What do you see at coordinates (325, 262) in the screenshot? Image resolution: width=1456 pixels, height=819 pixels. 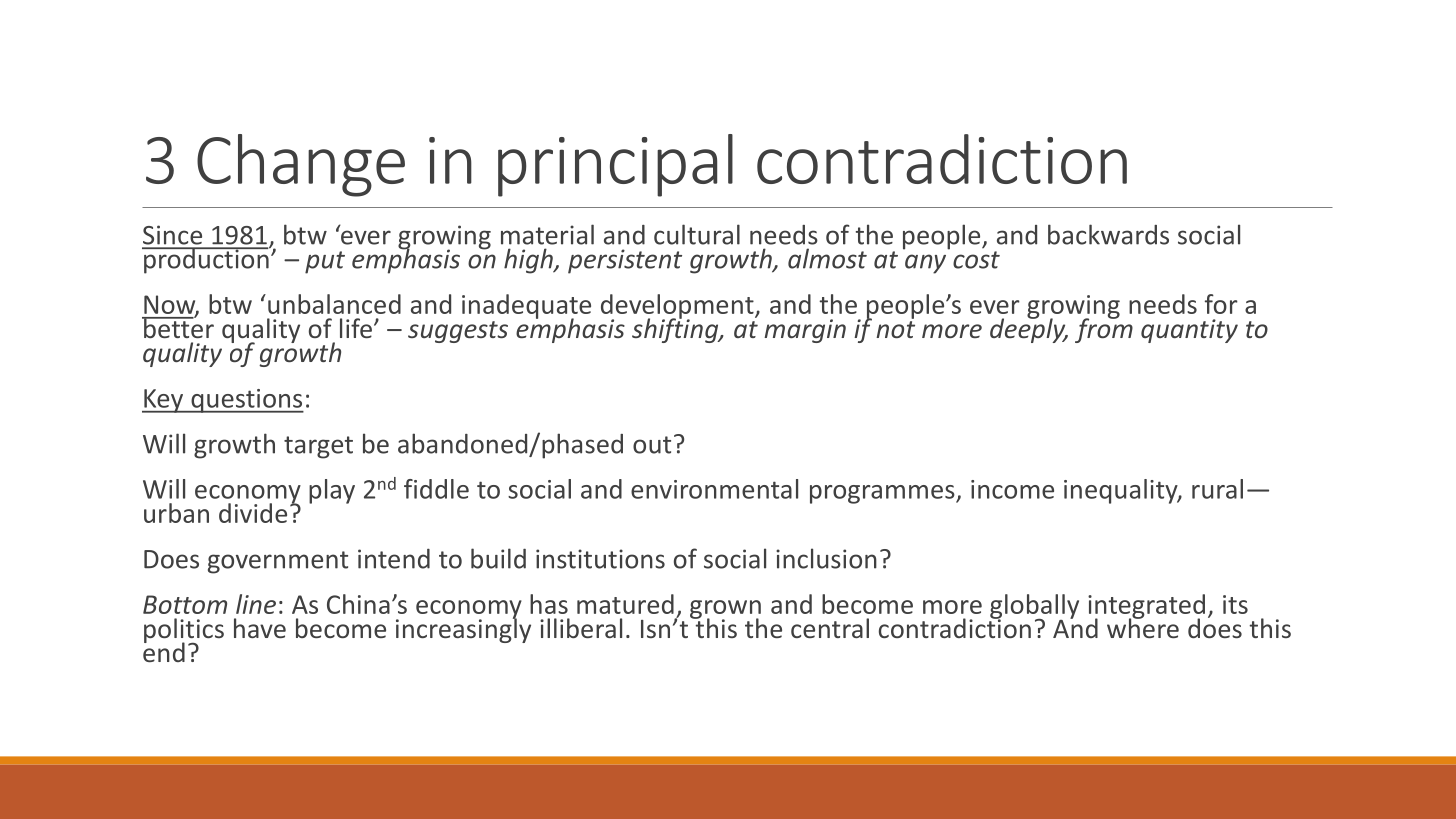 I see `put` at bounding box center [325, 262].
